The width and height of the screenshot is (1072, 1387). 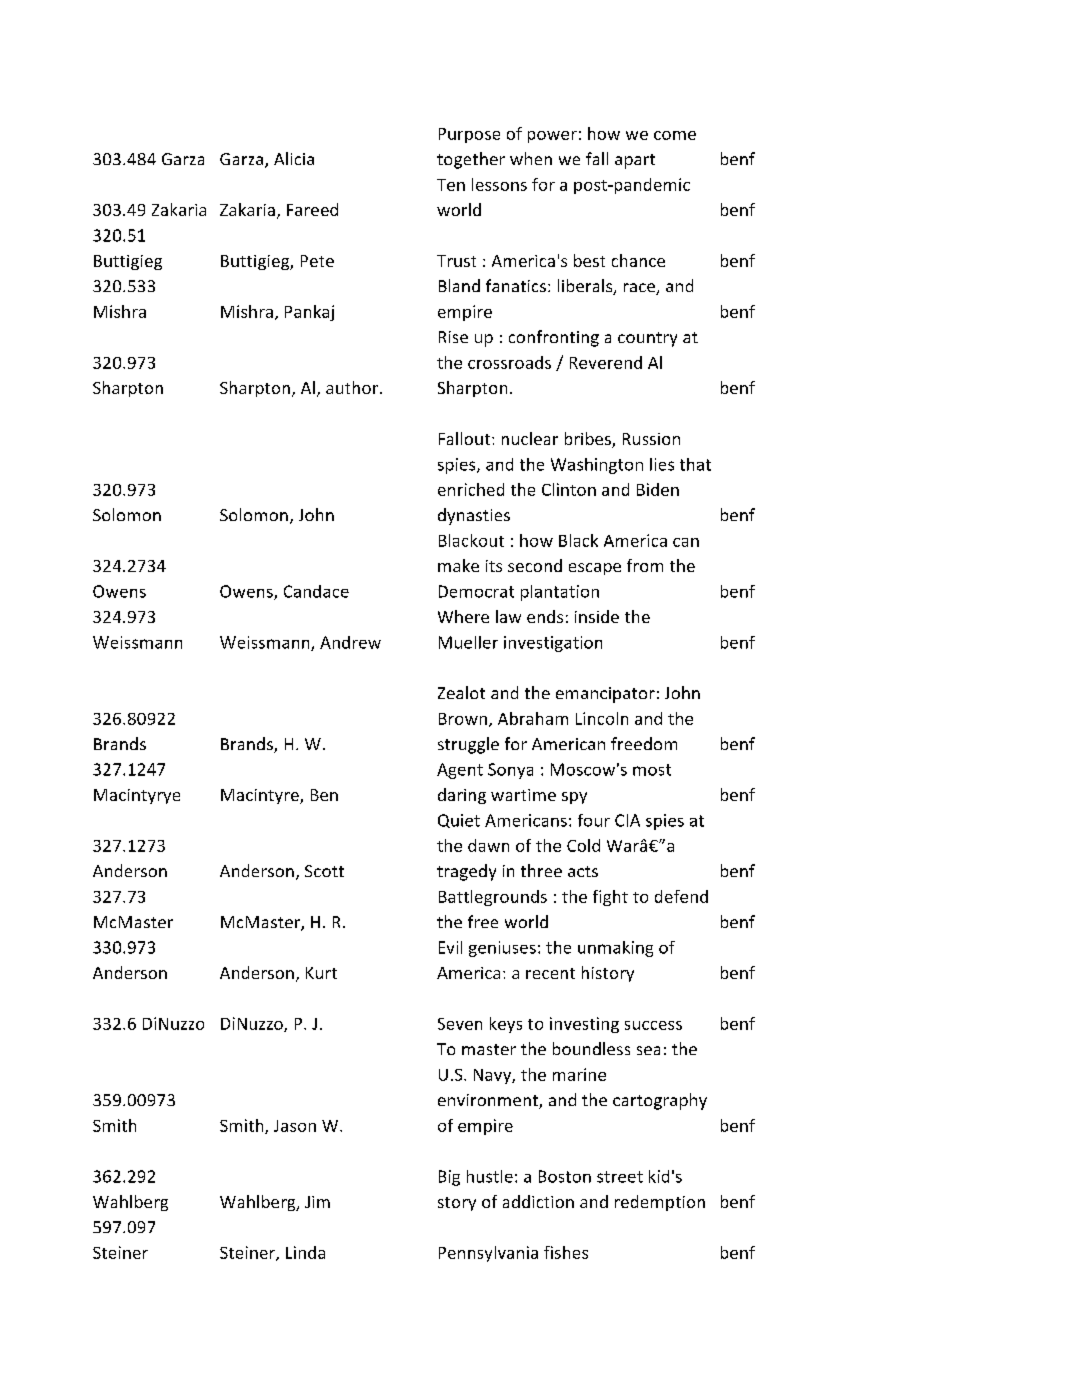 What do you see at coordinates (488, 1254) in the screenshot?
I see `Pennsylvania` at bounding box center [488, 1254].
